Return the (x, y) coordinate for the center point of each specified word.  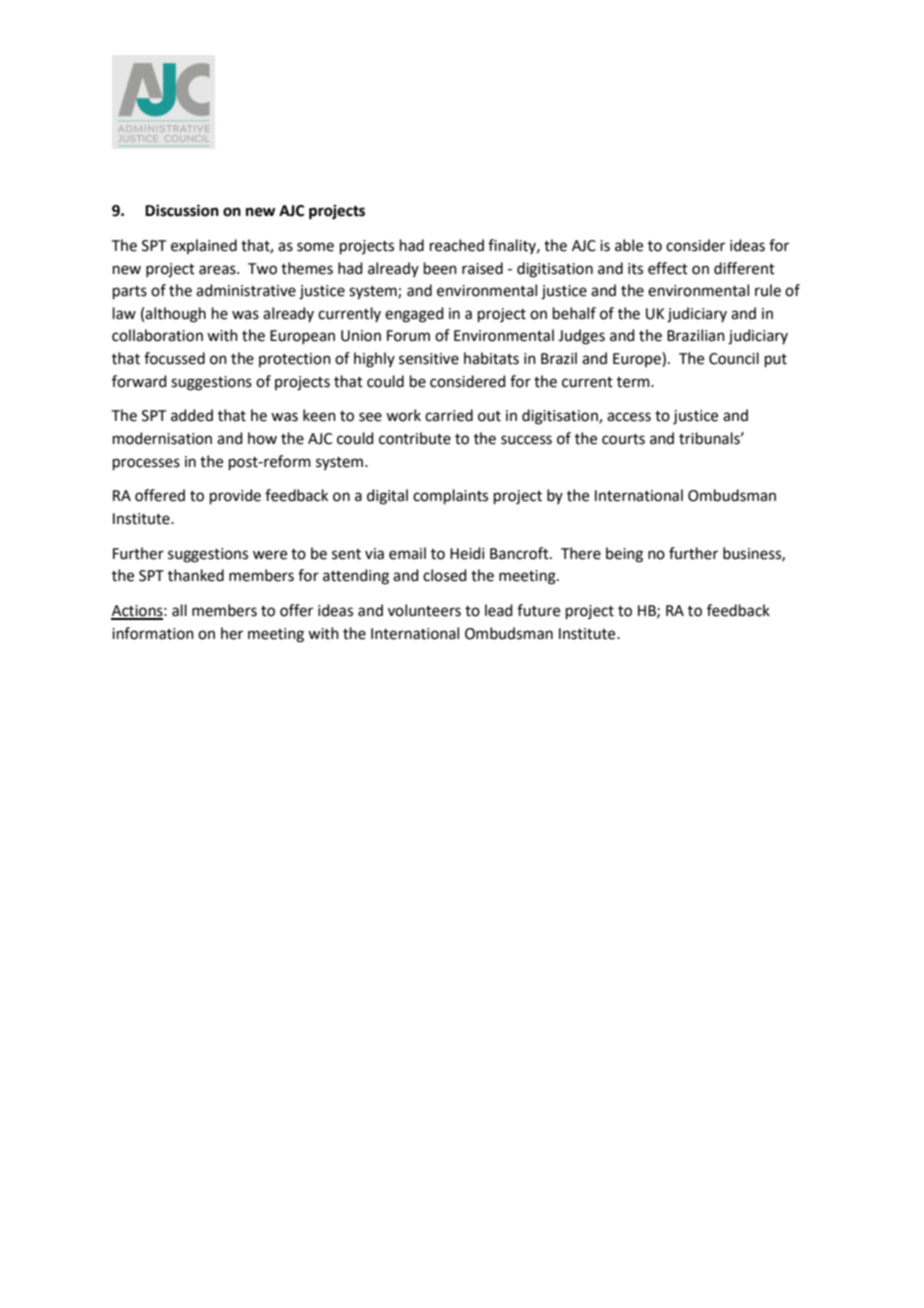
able (629, 245)
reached (457, 245)
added (192, 415)
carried (449, 415)
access (629, 417)
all (179, 610)
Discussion (182, 210)
